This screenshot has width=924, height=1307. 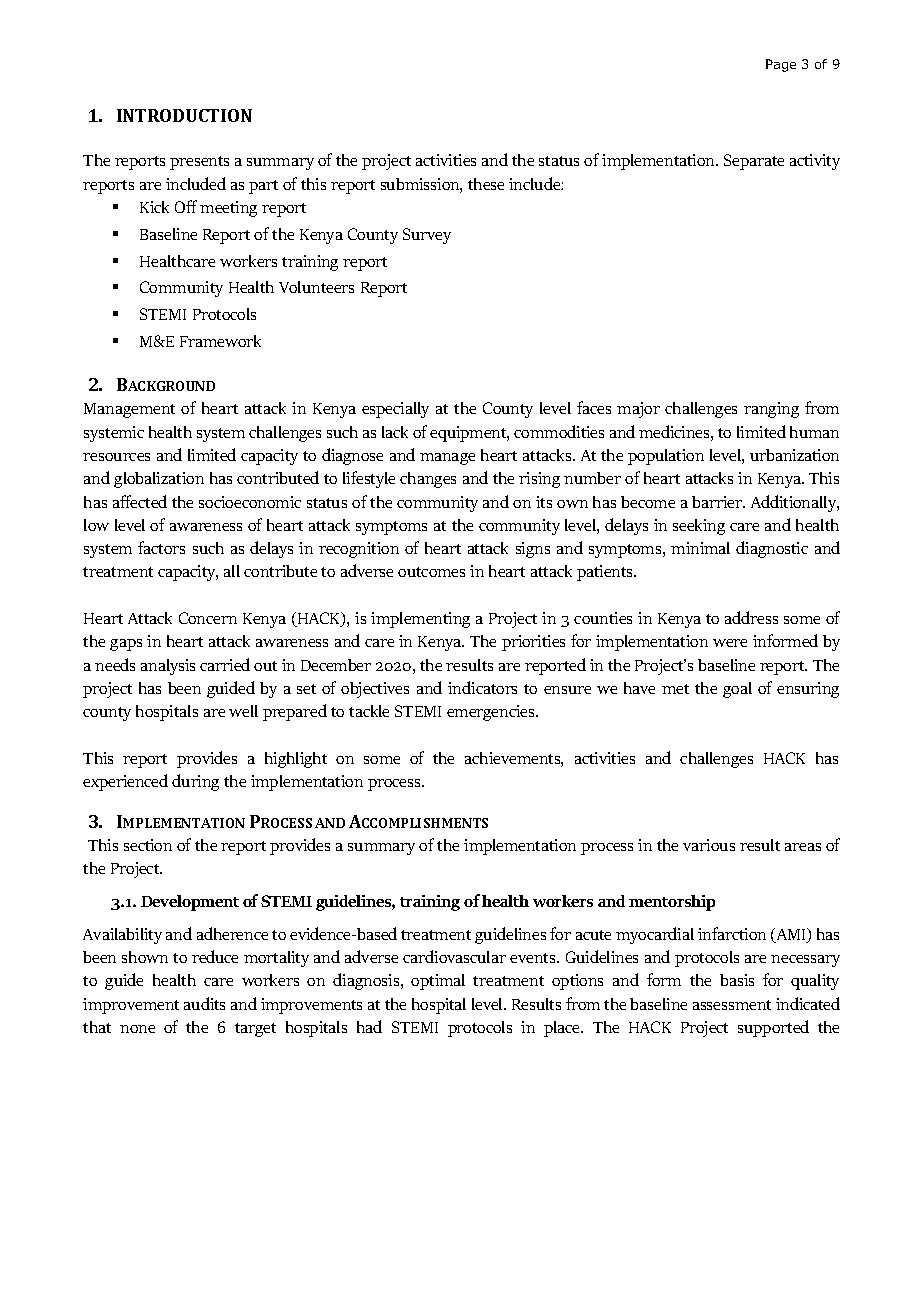 What do you see at coordinates (700, 548) in the screenshot?
I see `minimal` at bounding box center [700, 548].
